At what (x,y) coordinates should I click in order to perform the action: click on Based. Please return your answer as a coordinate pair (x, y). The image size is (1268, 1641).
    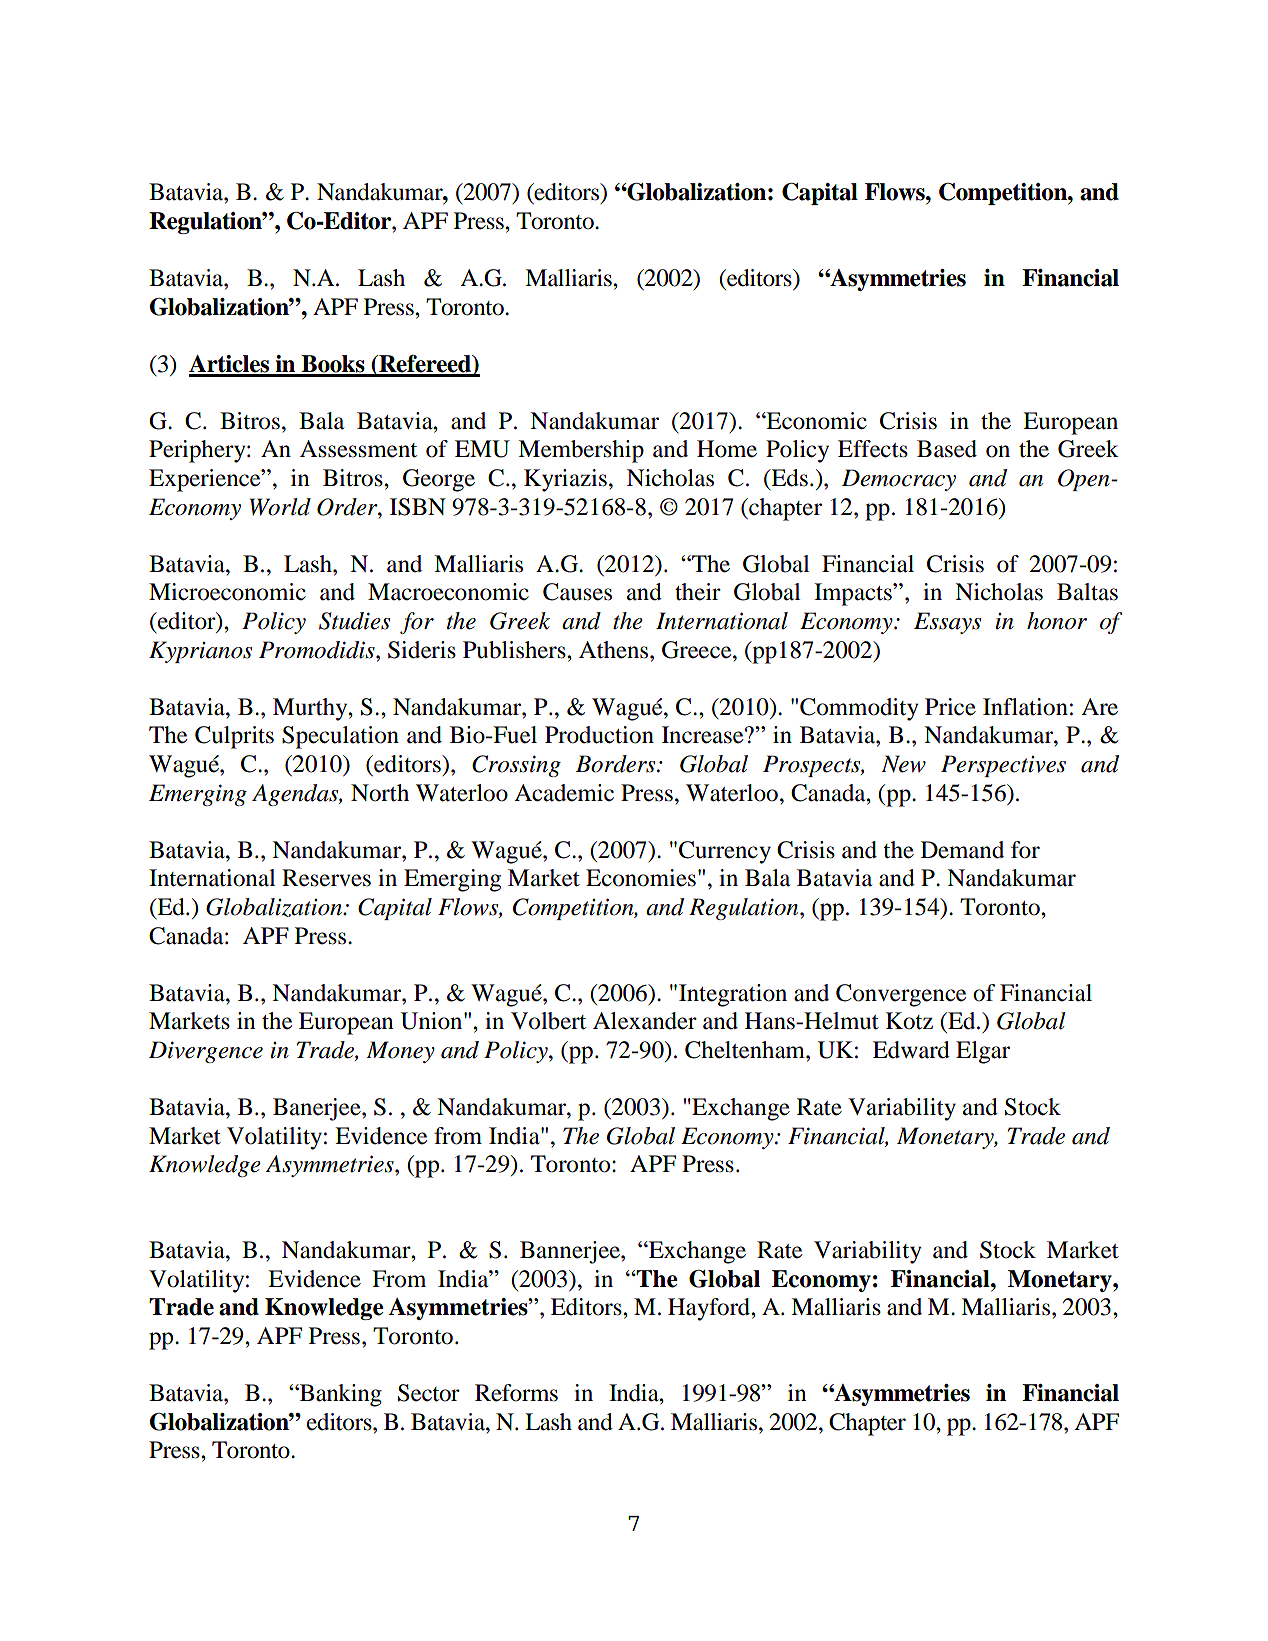
    Looking at the image, I should click on (947, 449).
